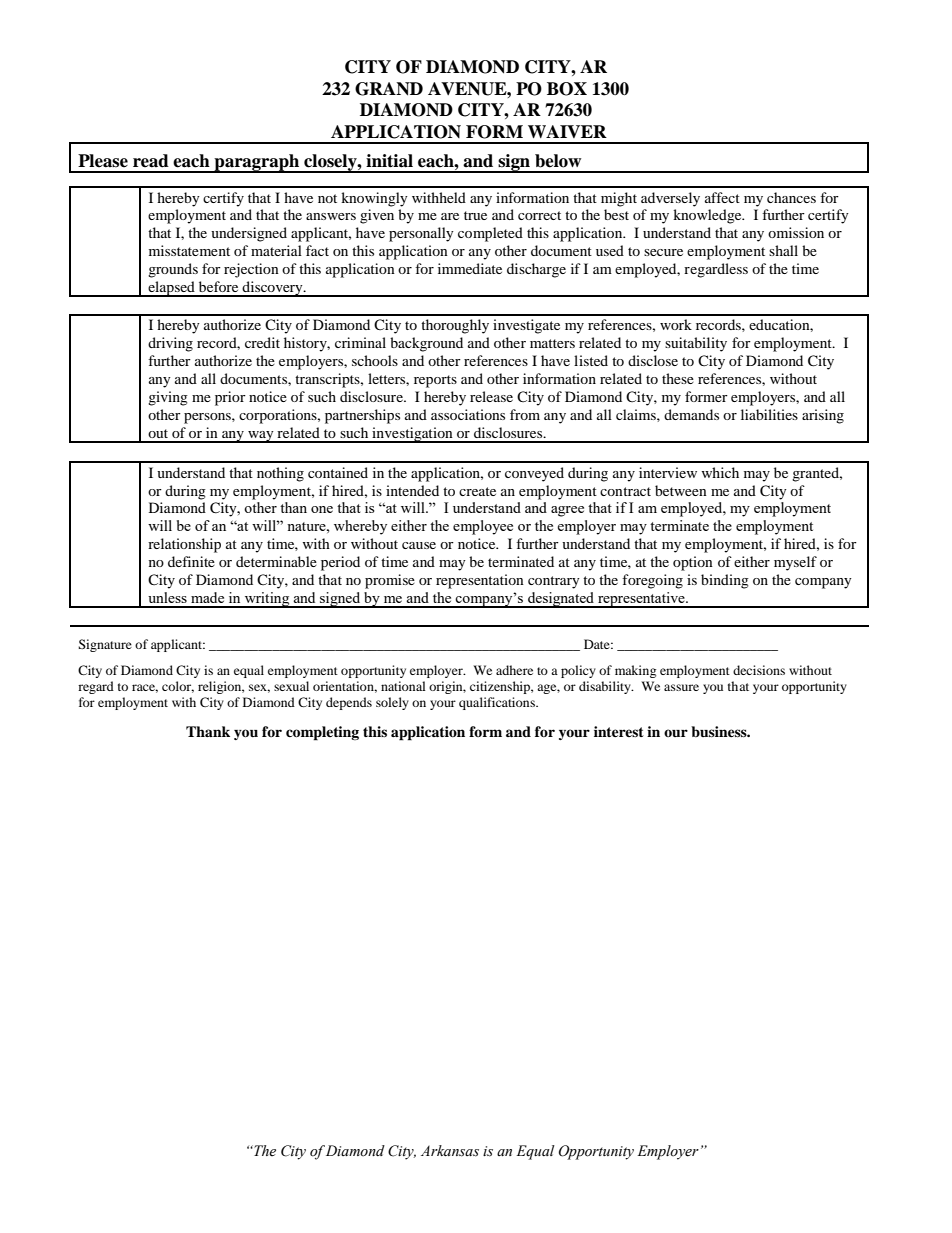  Describe the element at coordinates (725, 581) in the screenshot. I see `binding` at that location.
